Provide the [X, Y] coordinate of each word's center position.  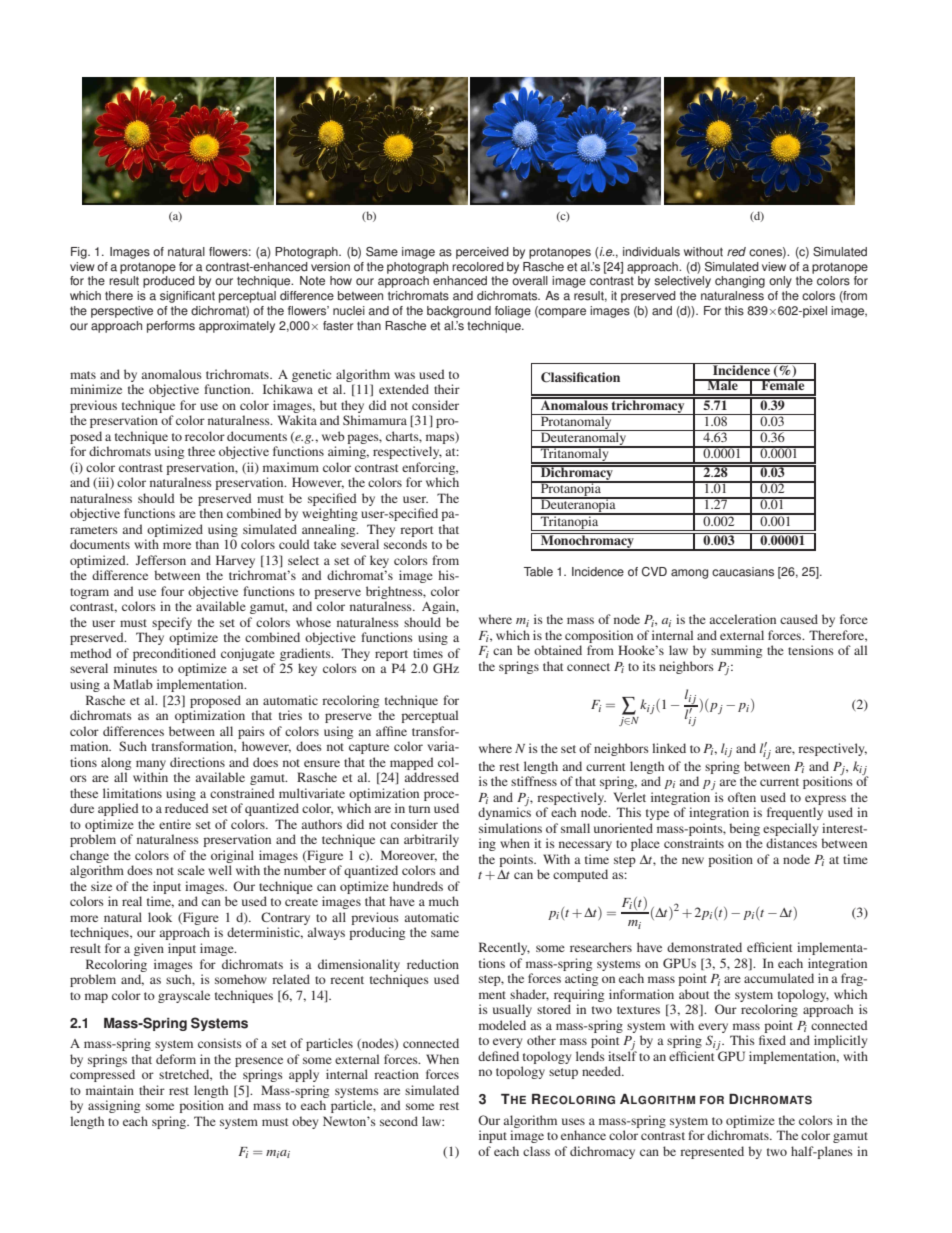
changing [740, 282]
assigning [114, 1106]
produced [169, 282]
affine [391, 731]
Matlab [133, 684]
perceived [482, 253]
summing [736, 651]
